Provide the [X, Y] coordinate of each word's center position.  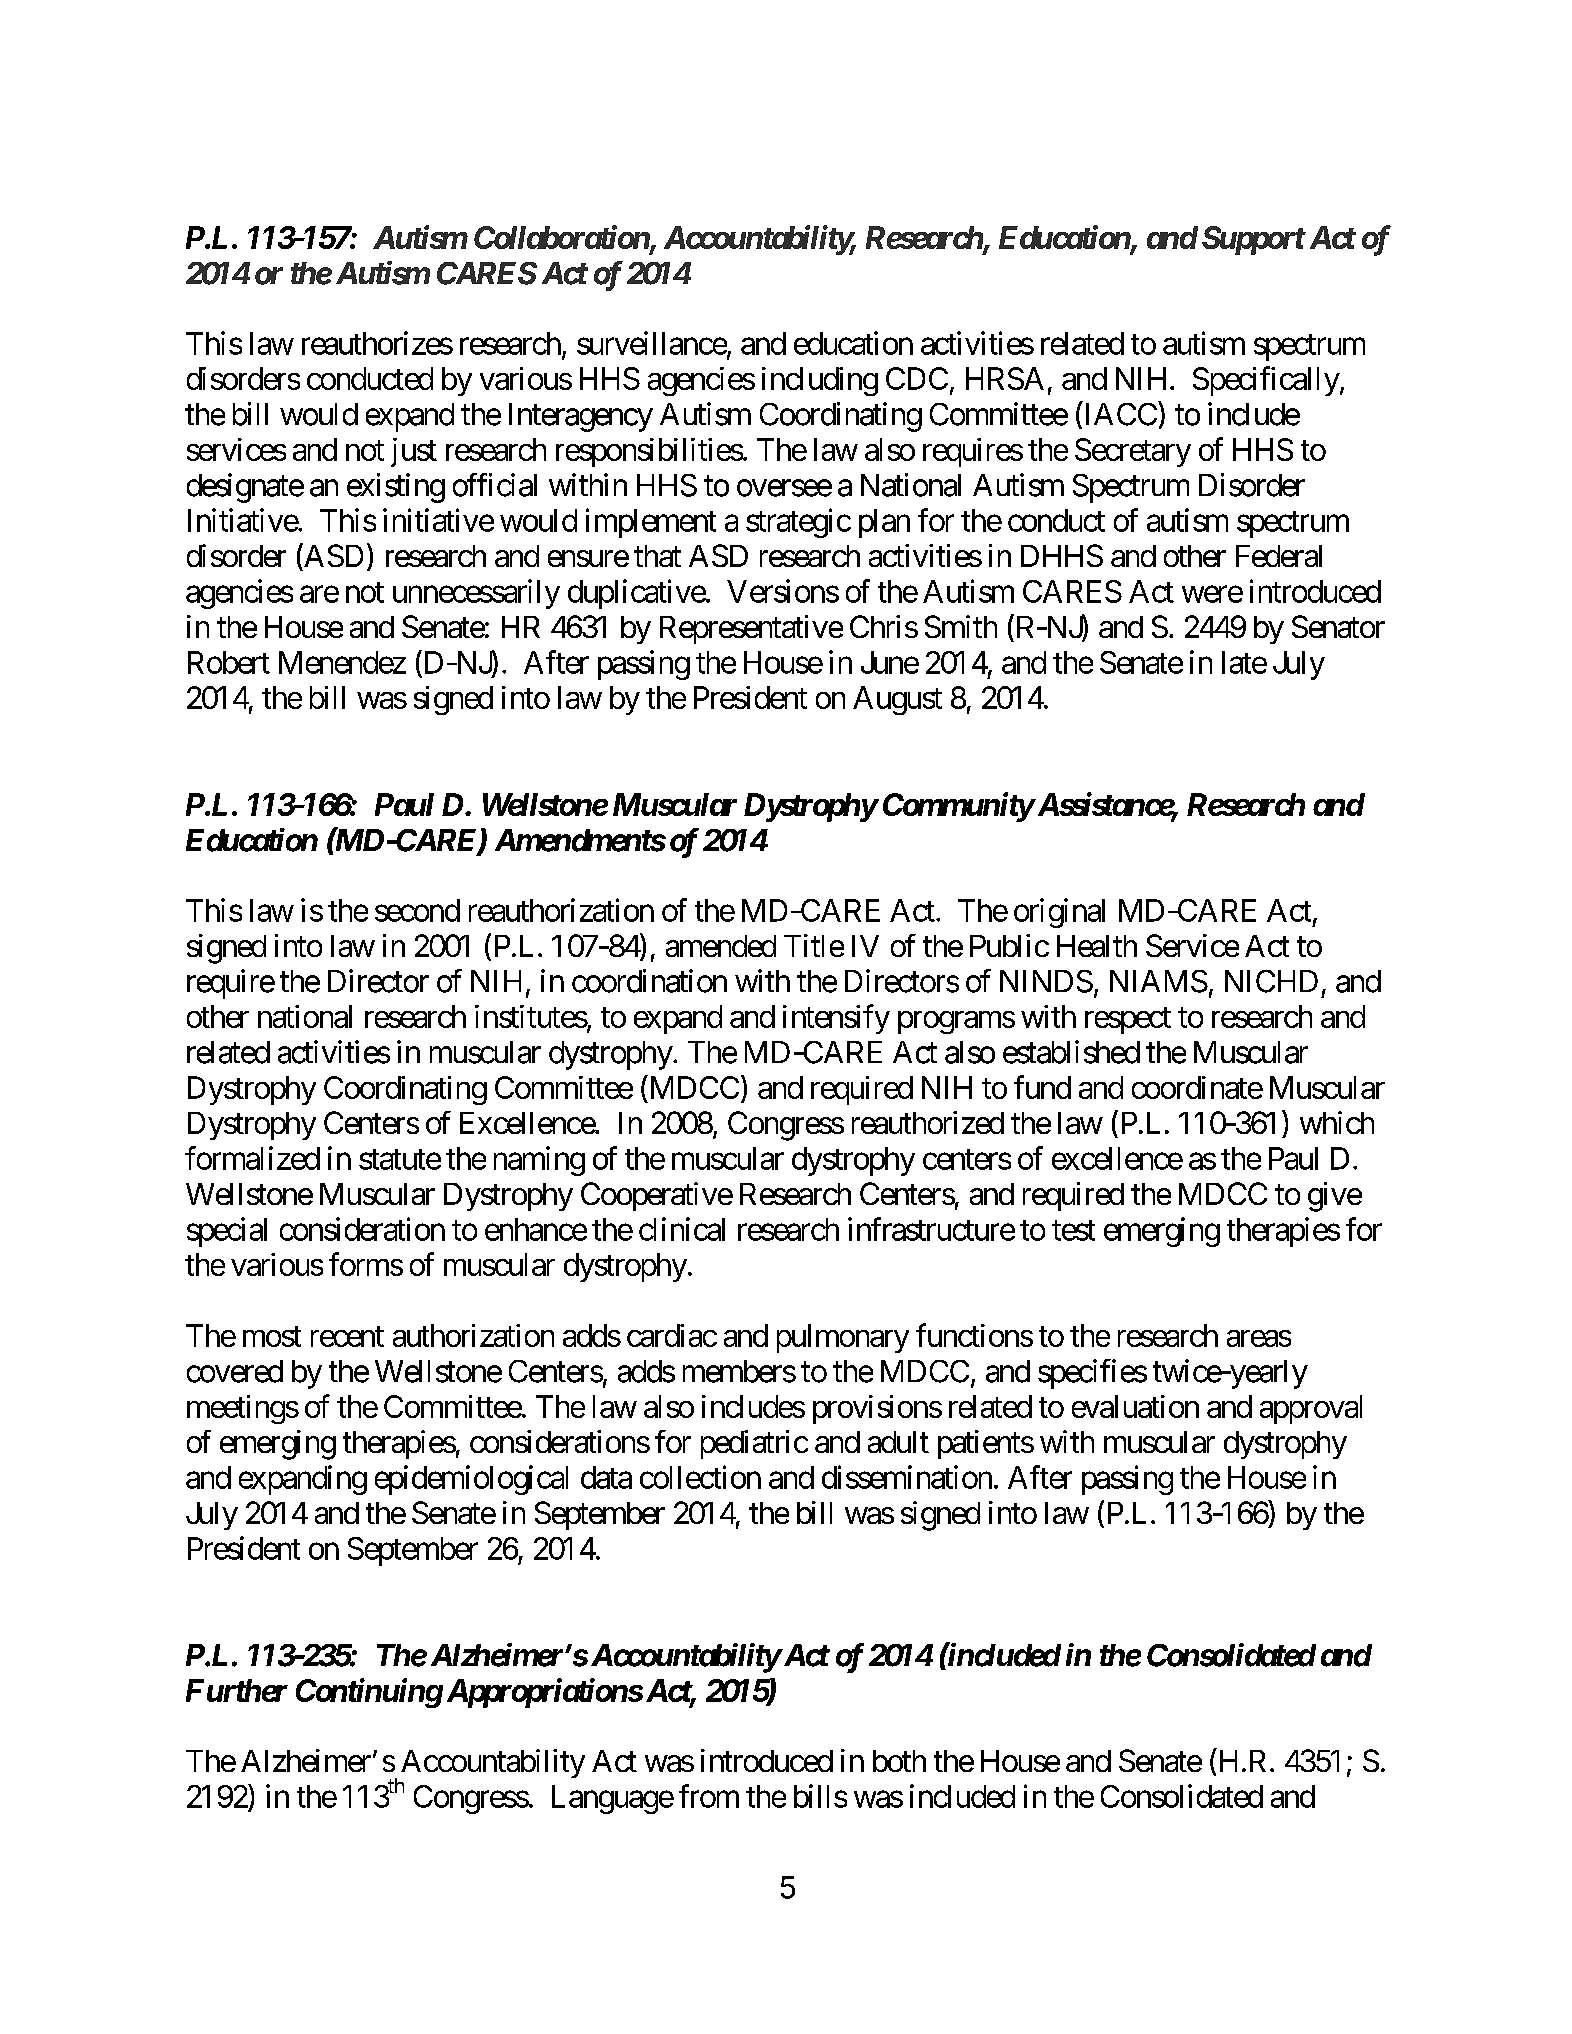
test [1073, 1230]
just [414, 452]
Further [237, 1690]
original [1059, 913]
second [417, 910]
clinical [682, 1229]
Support [1253, 240]
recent [347, 1336]
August [897, 700]
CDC [917, 378]
